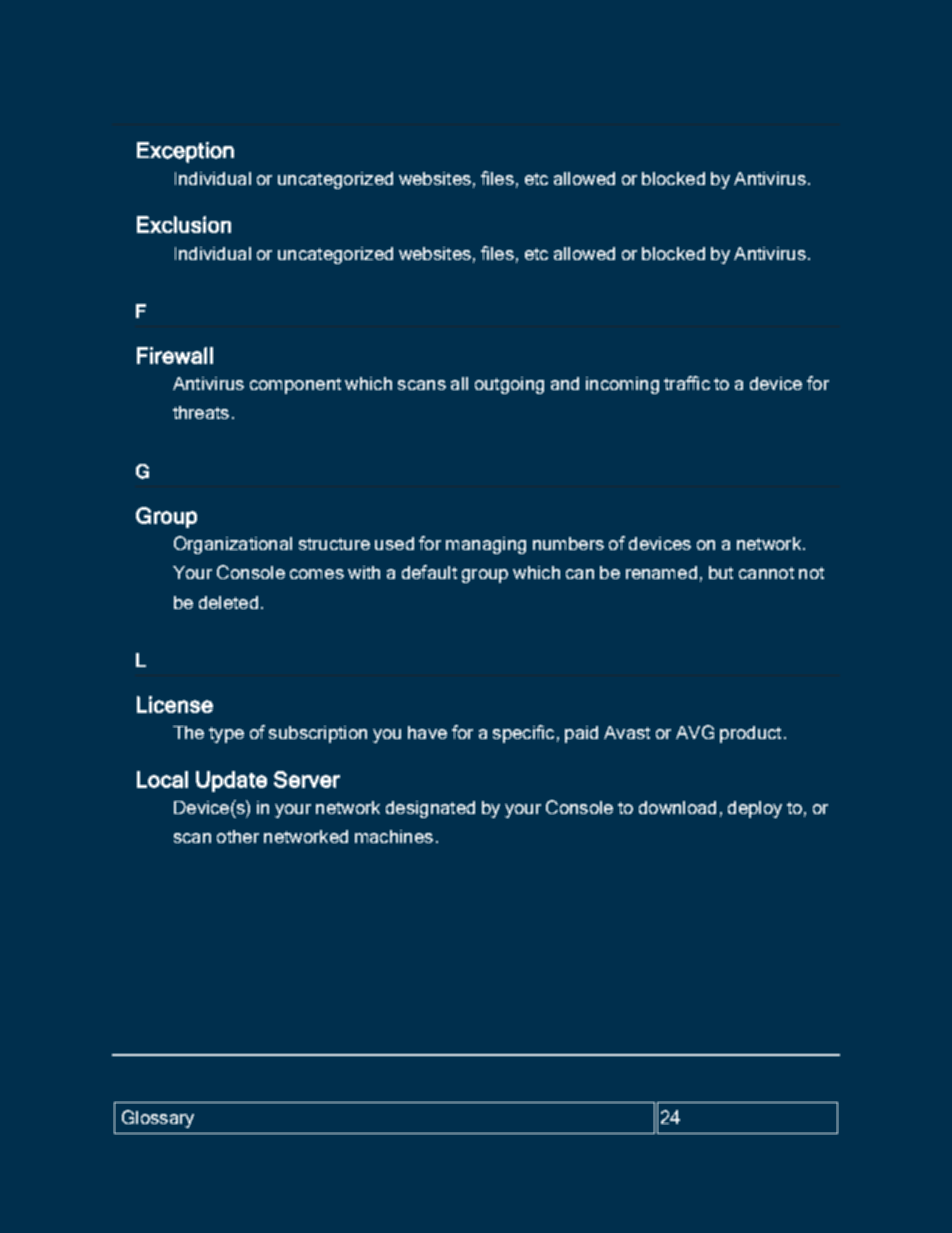  I want to click on Exception, so click(185, 152).
